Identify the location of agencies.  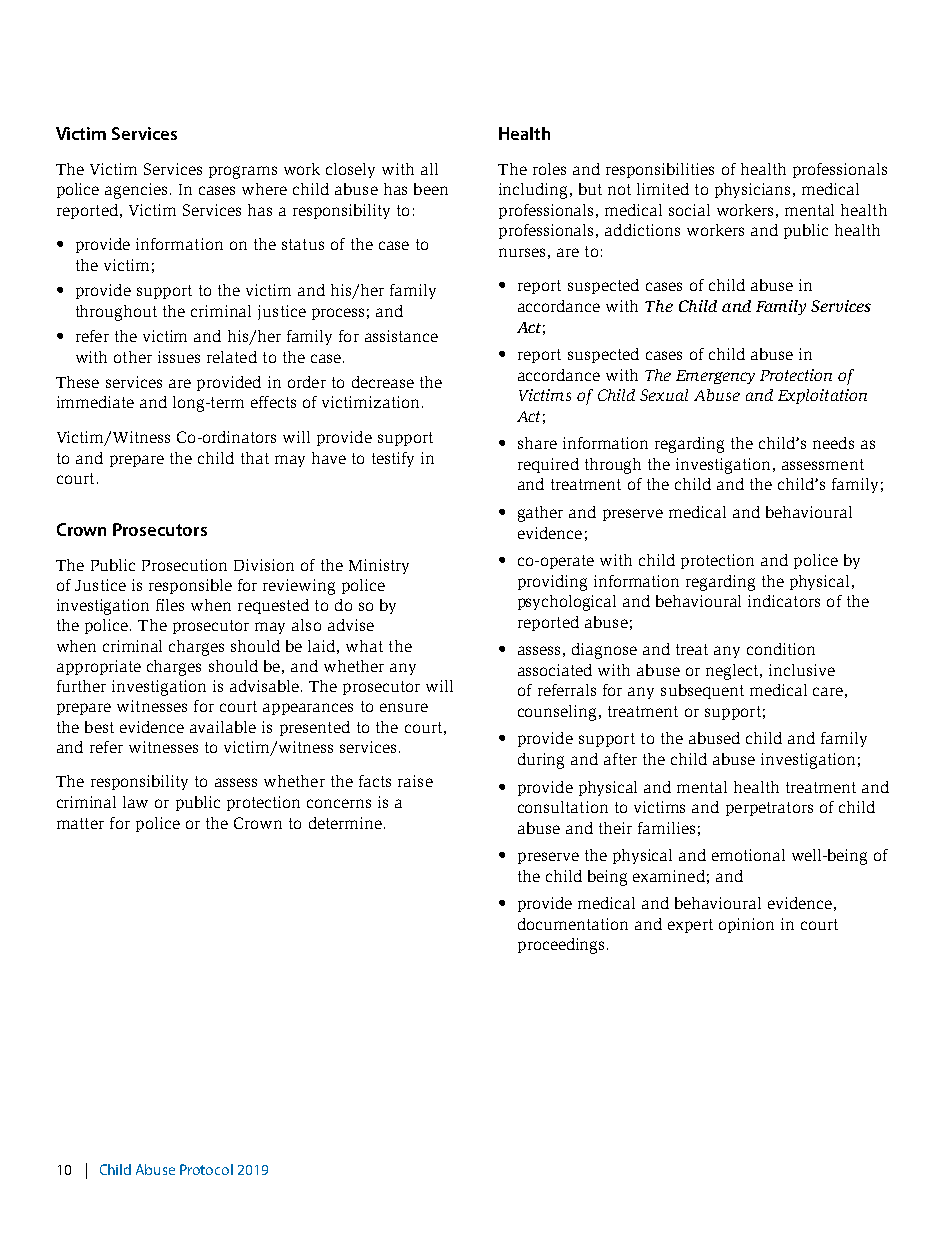
(136, 191).
